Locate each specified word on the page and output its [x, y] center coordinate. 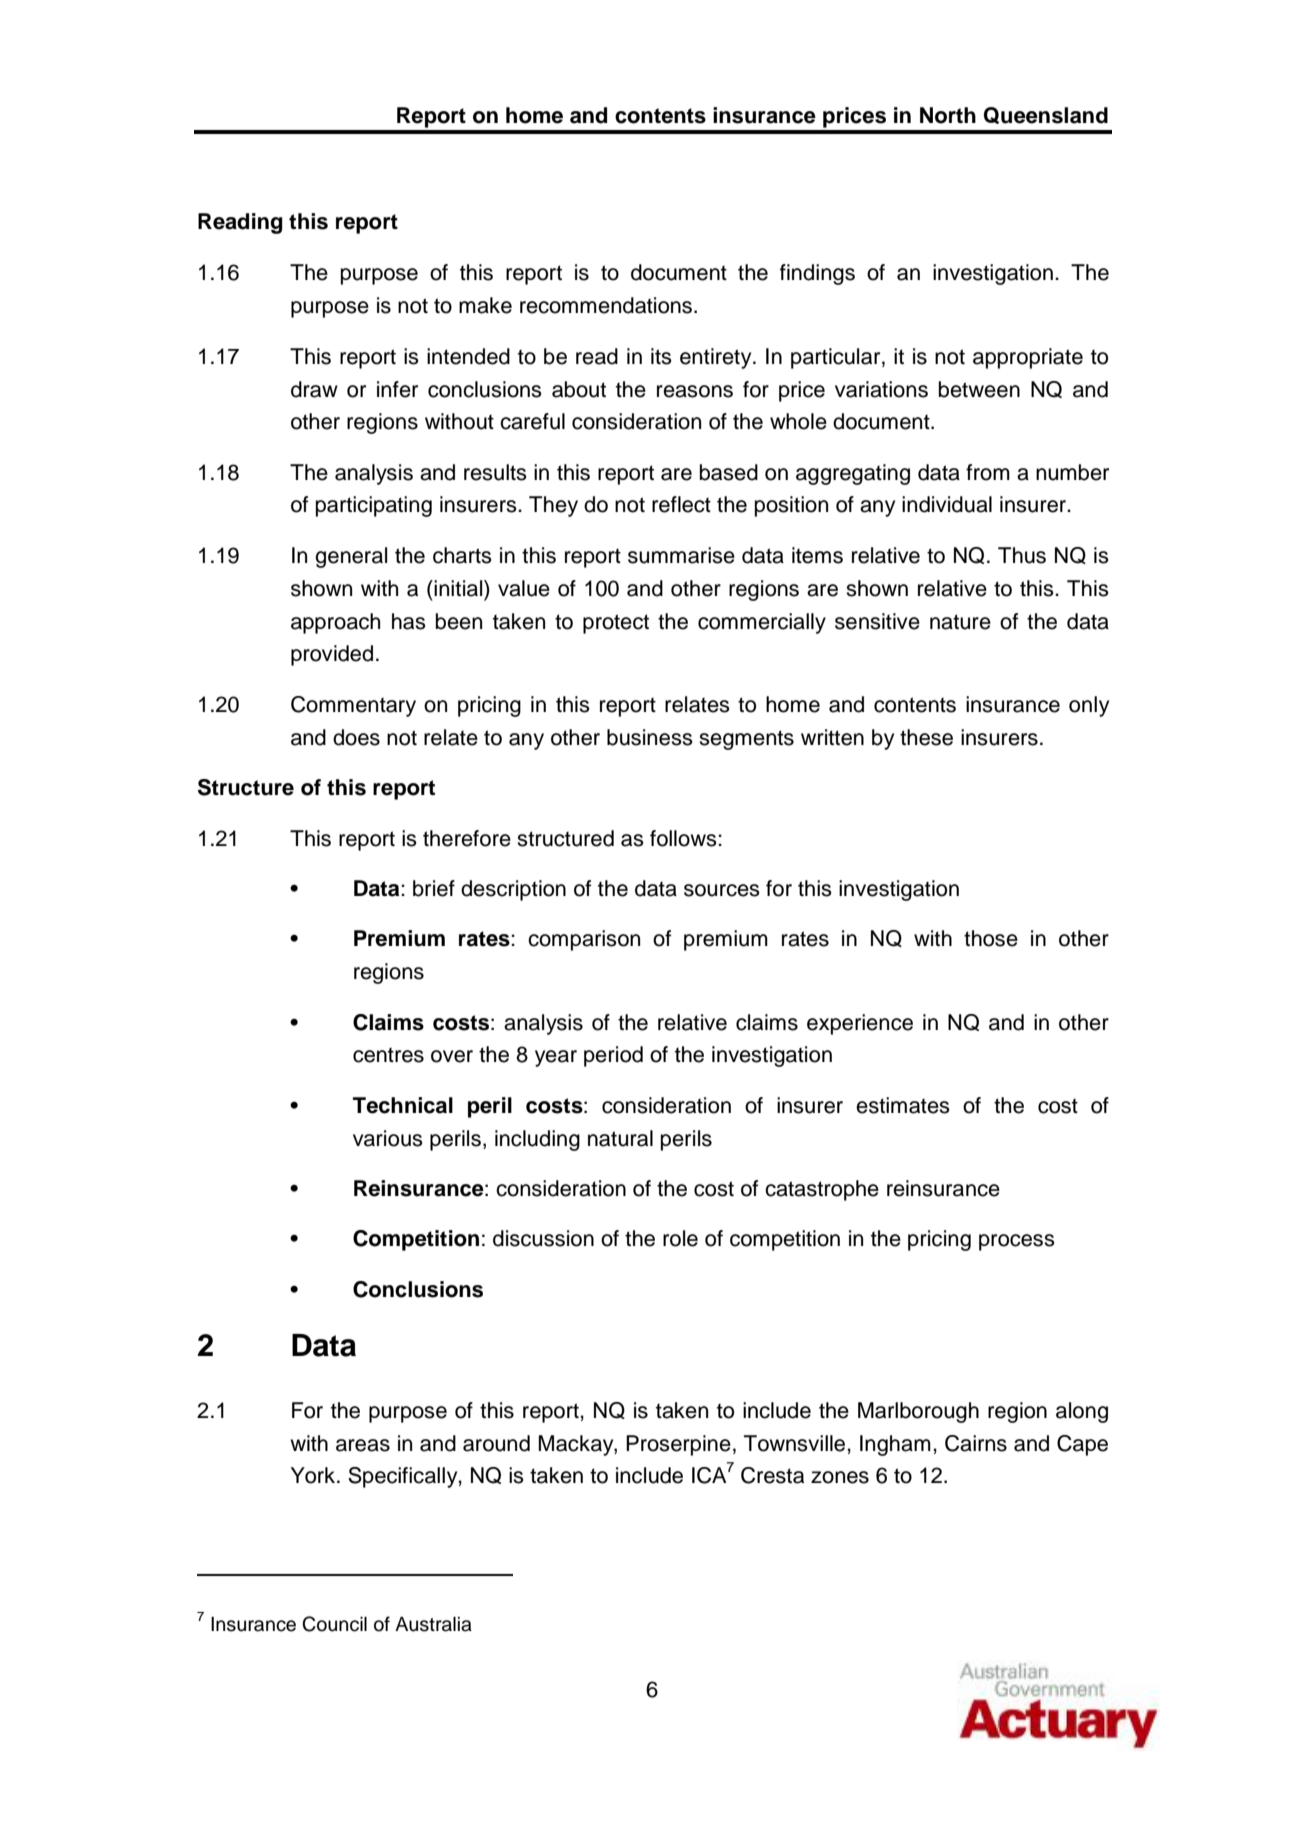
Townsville [796, 1443]
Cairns [976, 1443]
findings [817, 274]
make [485, 305]
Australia [433, 1624]
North [948, 115]
